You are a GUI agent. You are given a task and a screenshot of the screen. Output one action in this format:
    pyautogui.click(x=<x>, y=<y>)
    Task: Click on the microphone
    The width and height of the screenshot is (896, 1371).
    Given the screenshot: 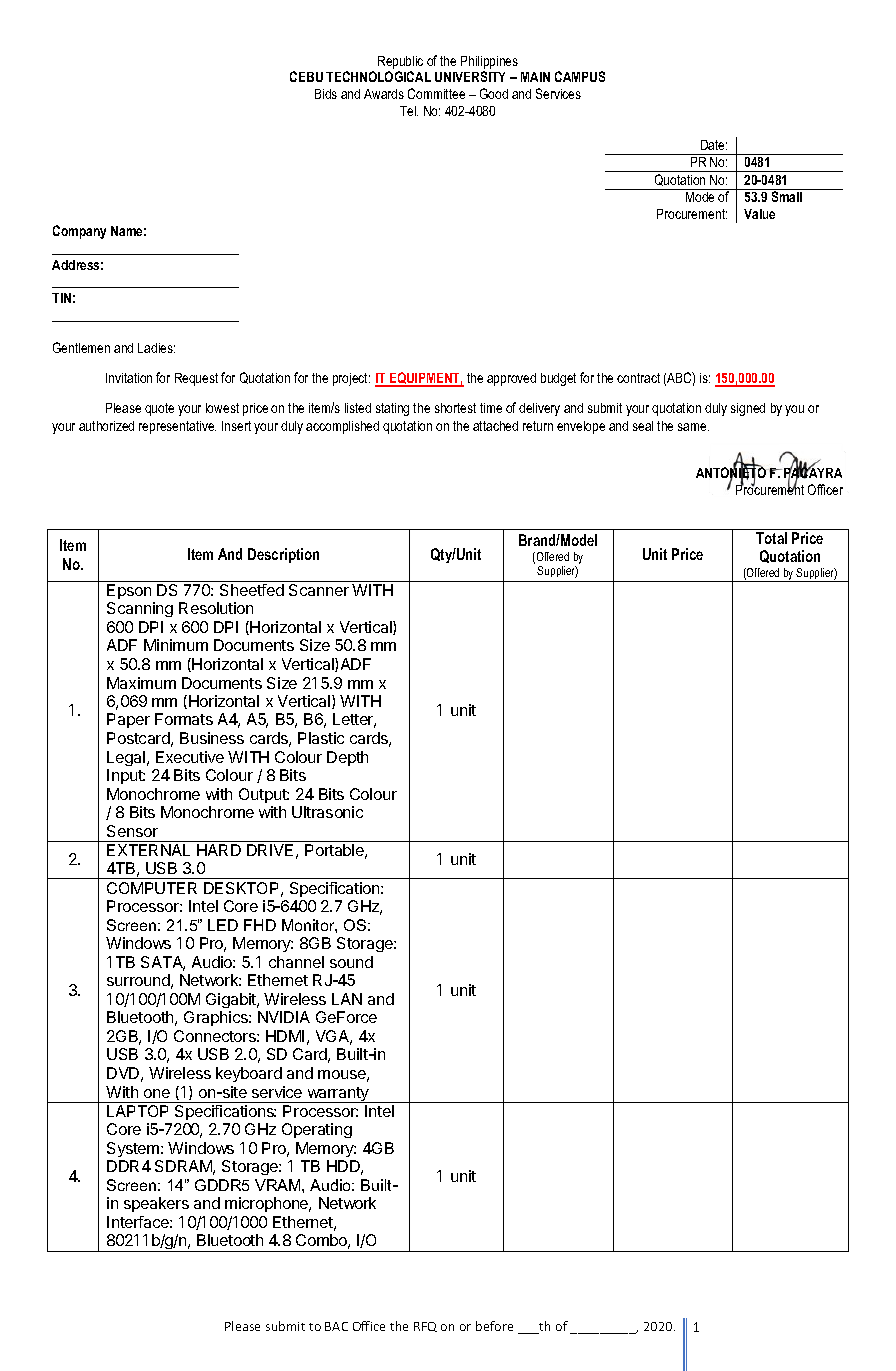 What is the action you would take?
    pyautogui.click(x=268, y=1204)
